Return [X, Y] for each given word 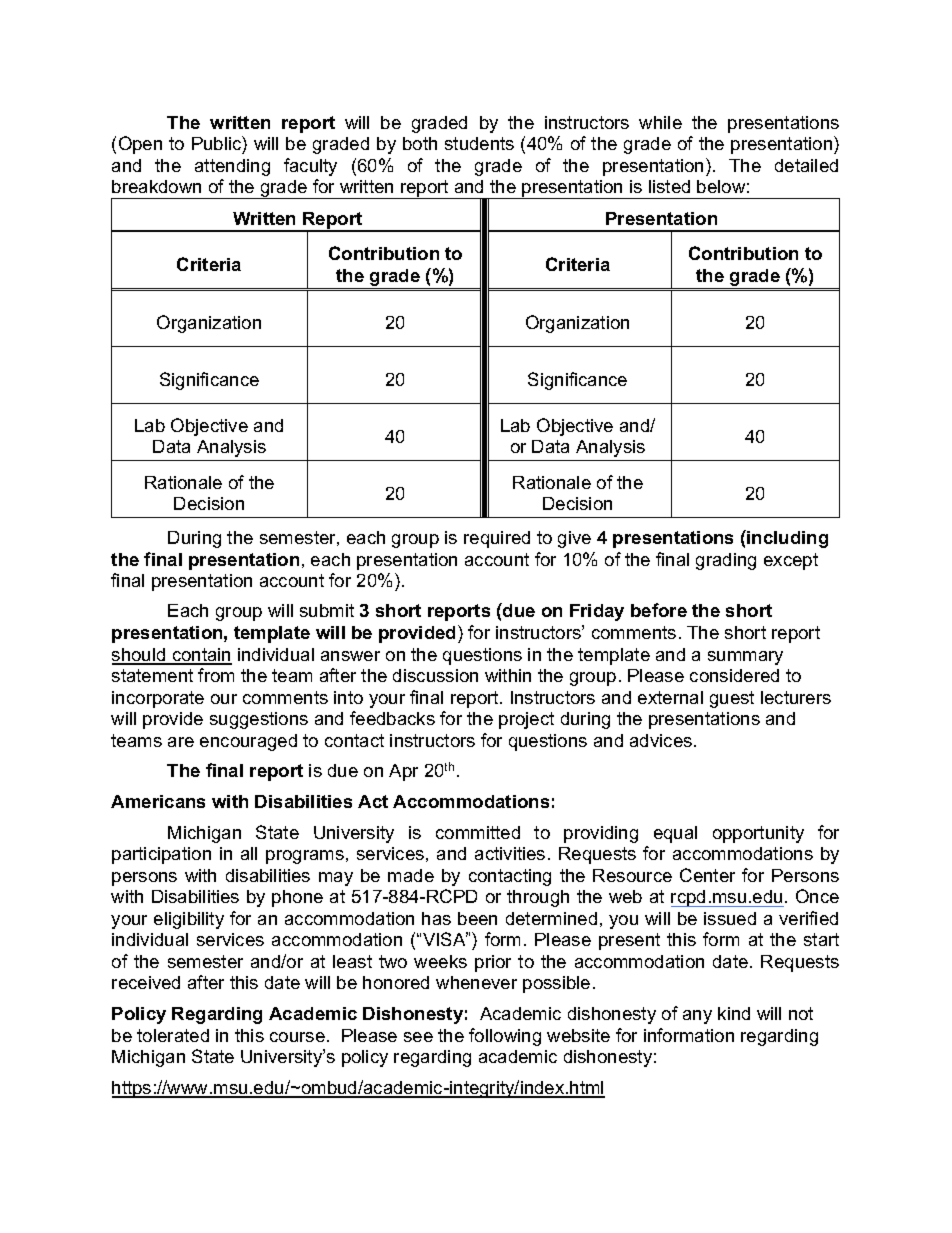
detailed [806, 165]
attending [232, 167]
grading [726, 561]
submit [327, 610]
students [479, 143]
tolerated [173, 1035]
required [497, 539]
